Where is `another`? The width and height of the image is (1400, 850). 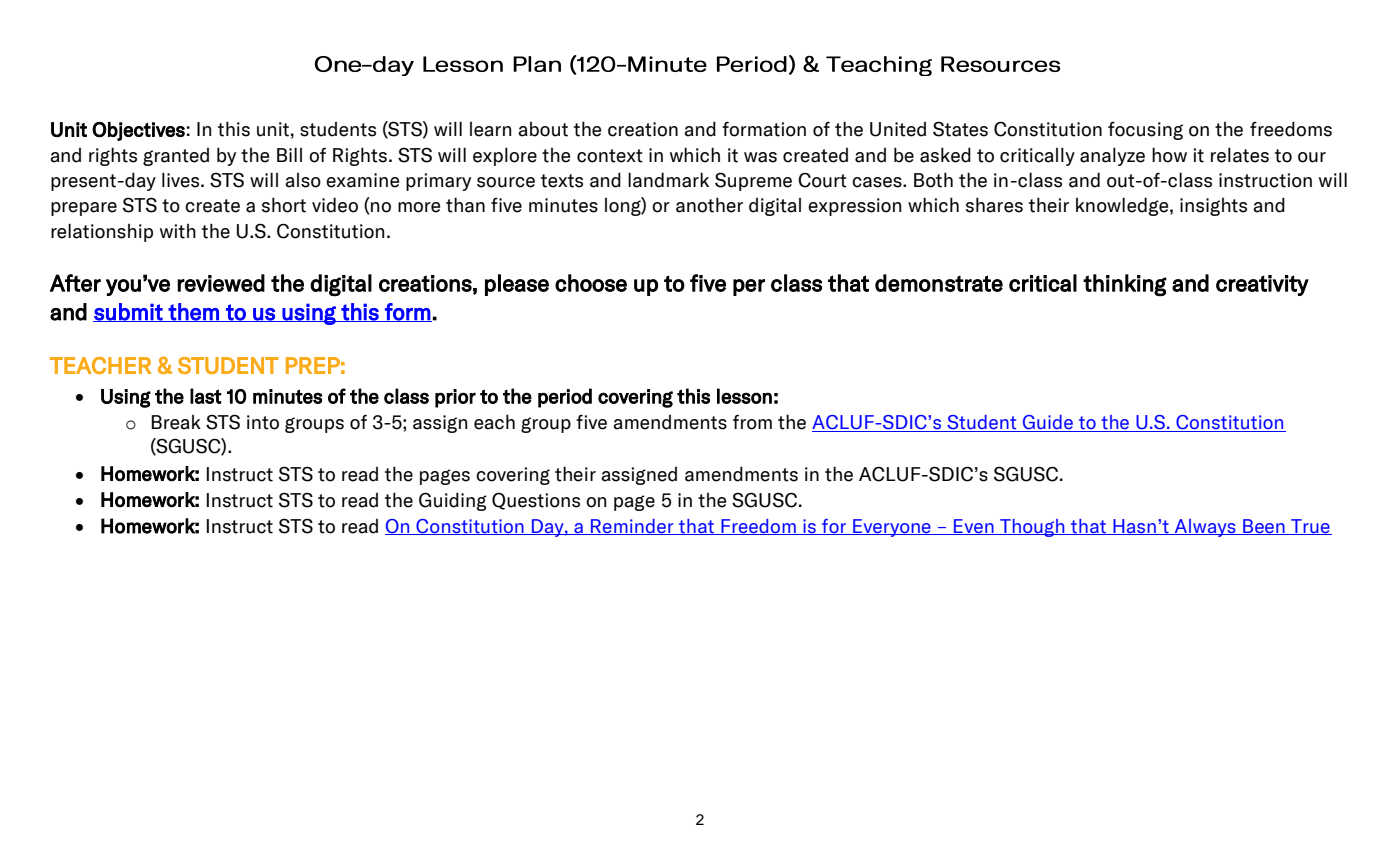
another is located at coordinates (709, 205).
